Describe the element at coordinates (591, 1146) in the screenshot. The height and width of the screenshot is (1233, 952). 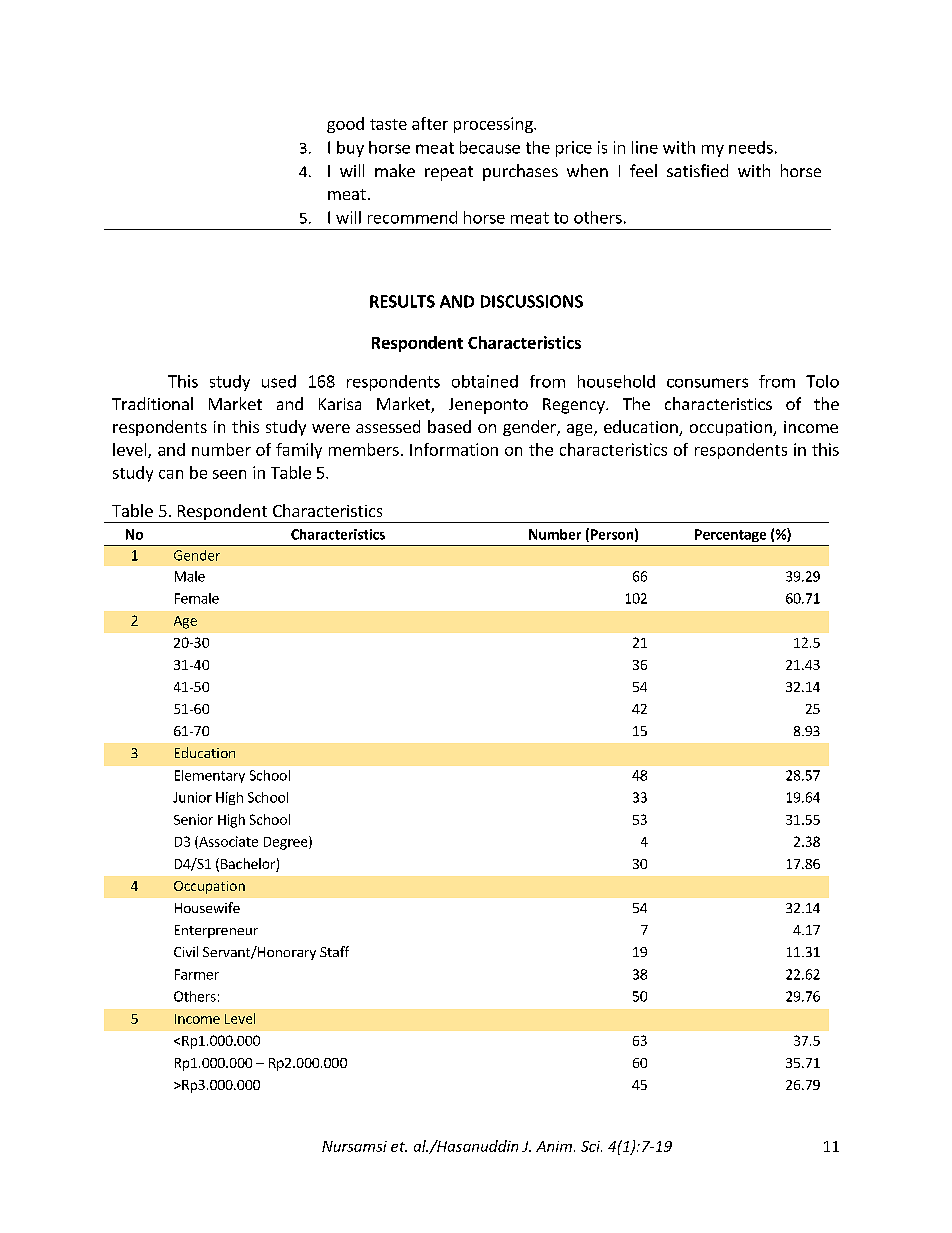
I see `Sci` at that location.
